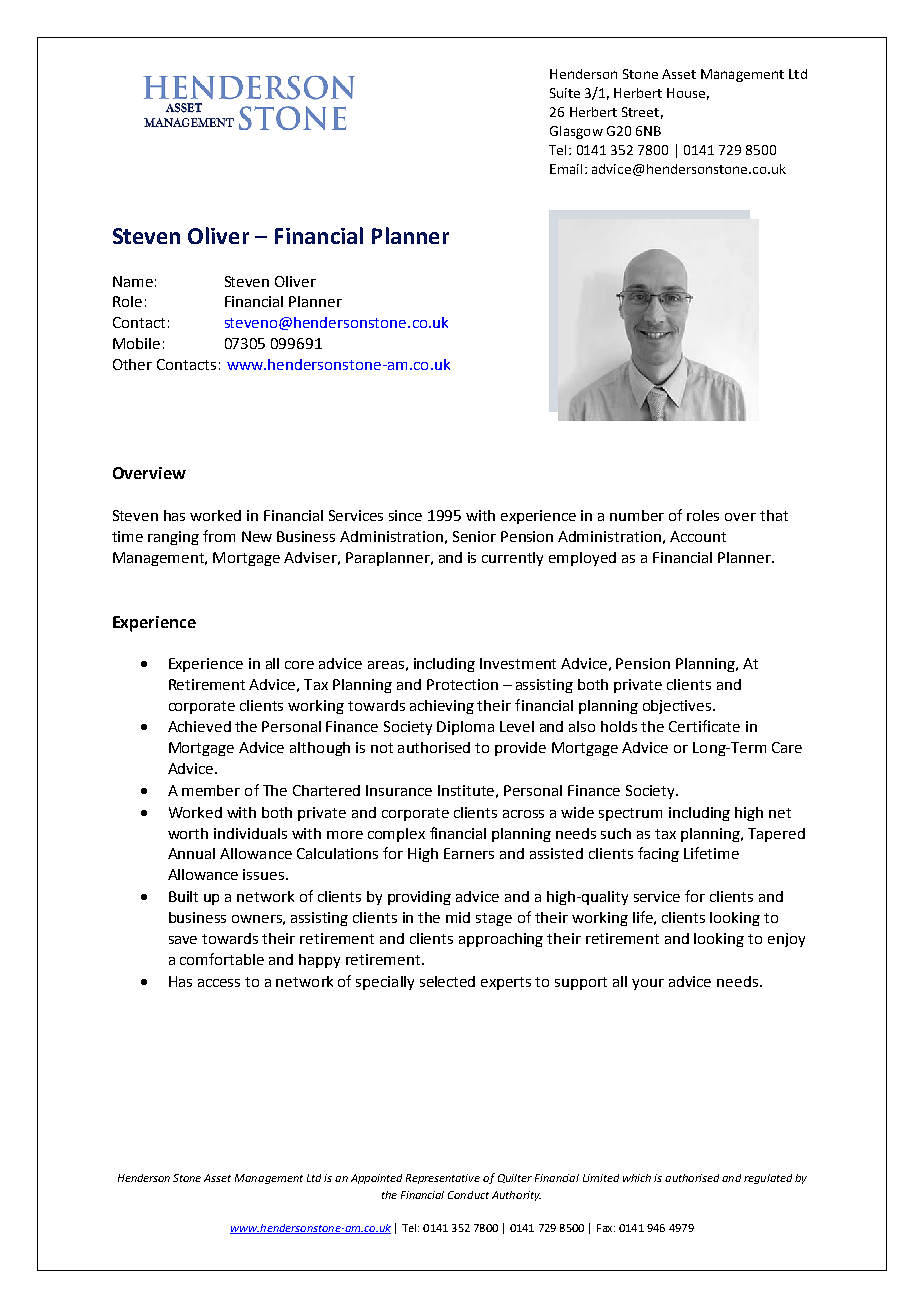 The height and width of the image is (1308, 924). What do you see at coordinates (465, 728) in the image?
I see `Diploma` at bounding box center [465, 728].
